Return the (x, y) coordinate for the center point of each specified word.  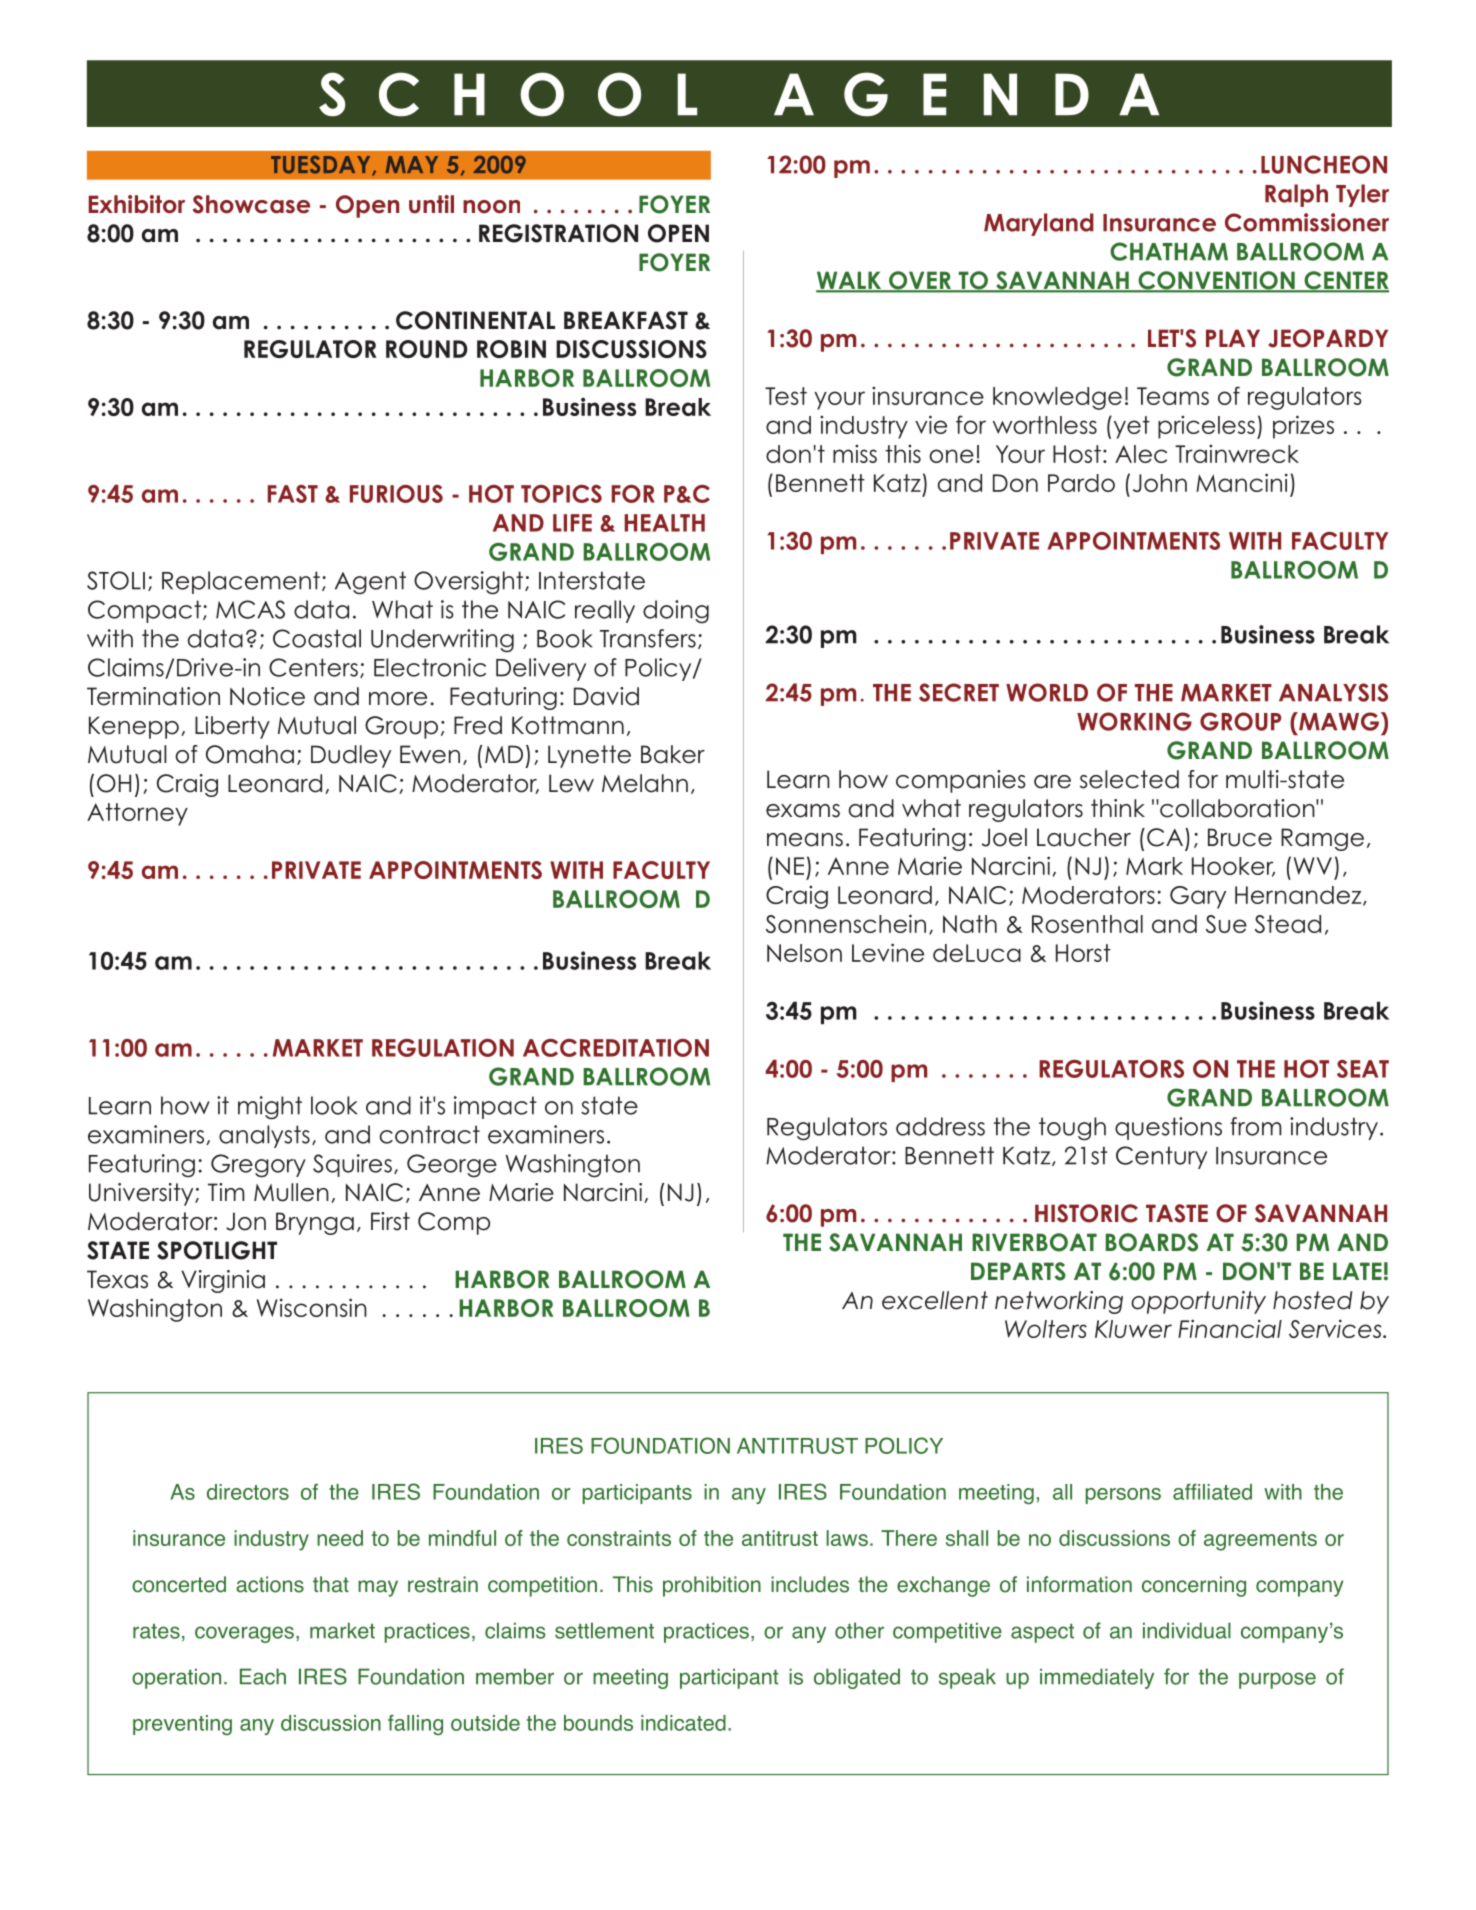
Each (263, 1676)
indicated (683, 1723)
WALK (849, 281)
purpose (1277, 1680)
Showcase (251, 204)
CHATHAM (1169, 251)
